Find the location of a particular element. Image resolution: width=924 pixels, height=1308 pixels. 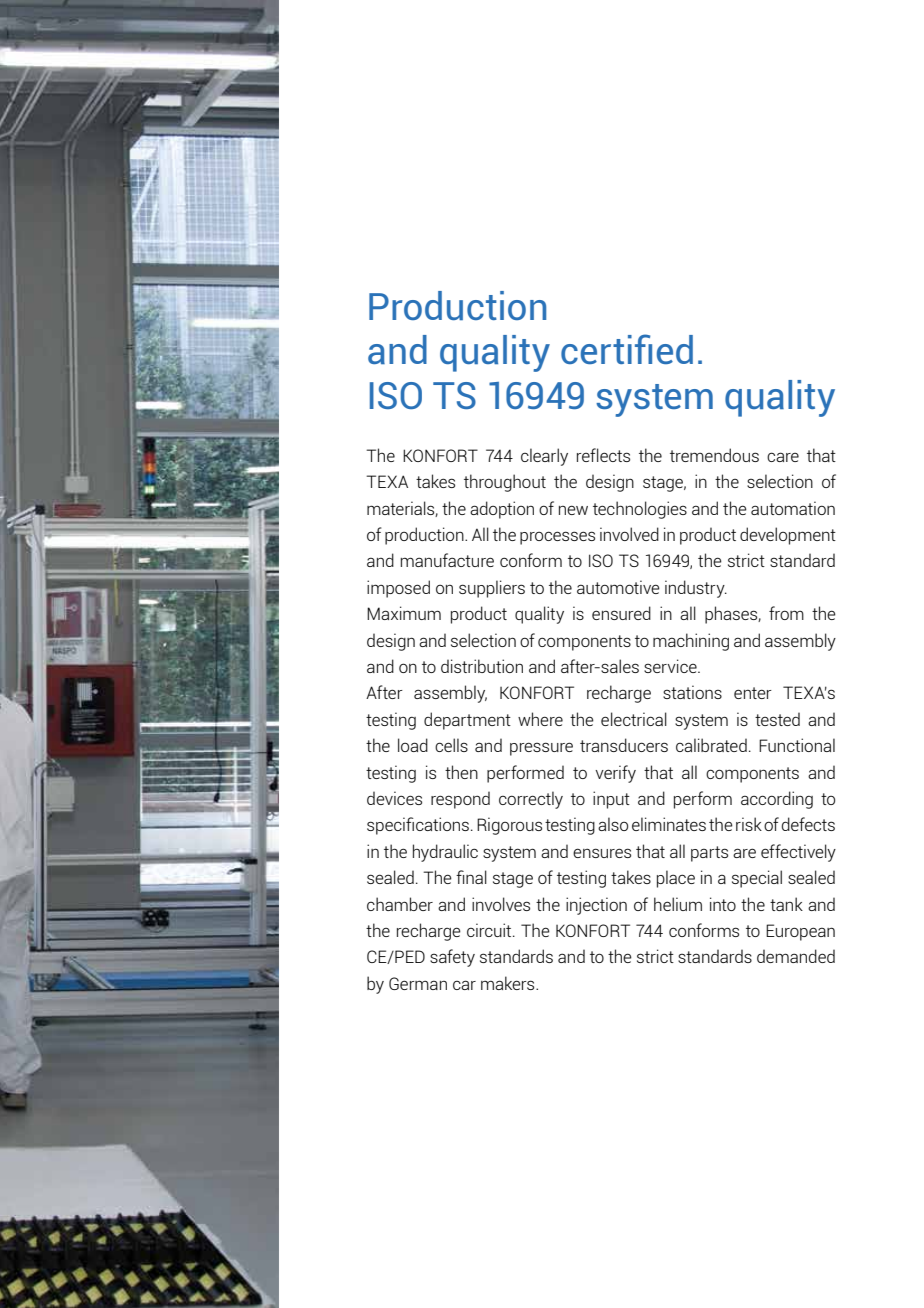

distribution is located at coordinates (482, 666).
